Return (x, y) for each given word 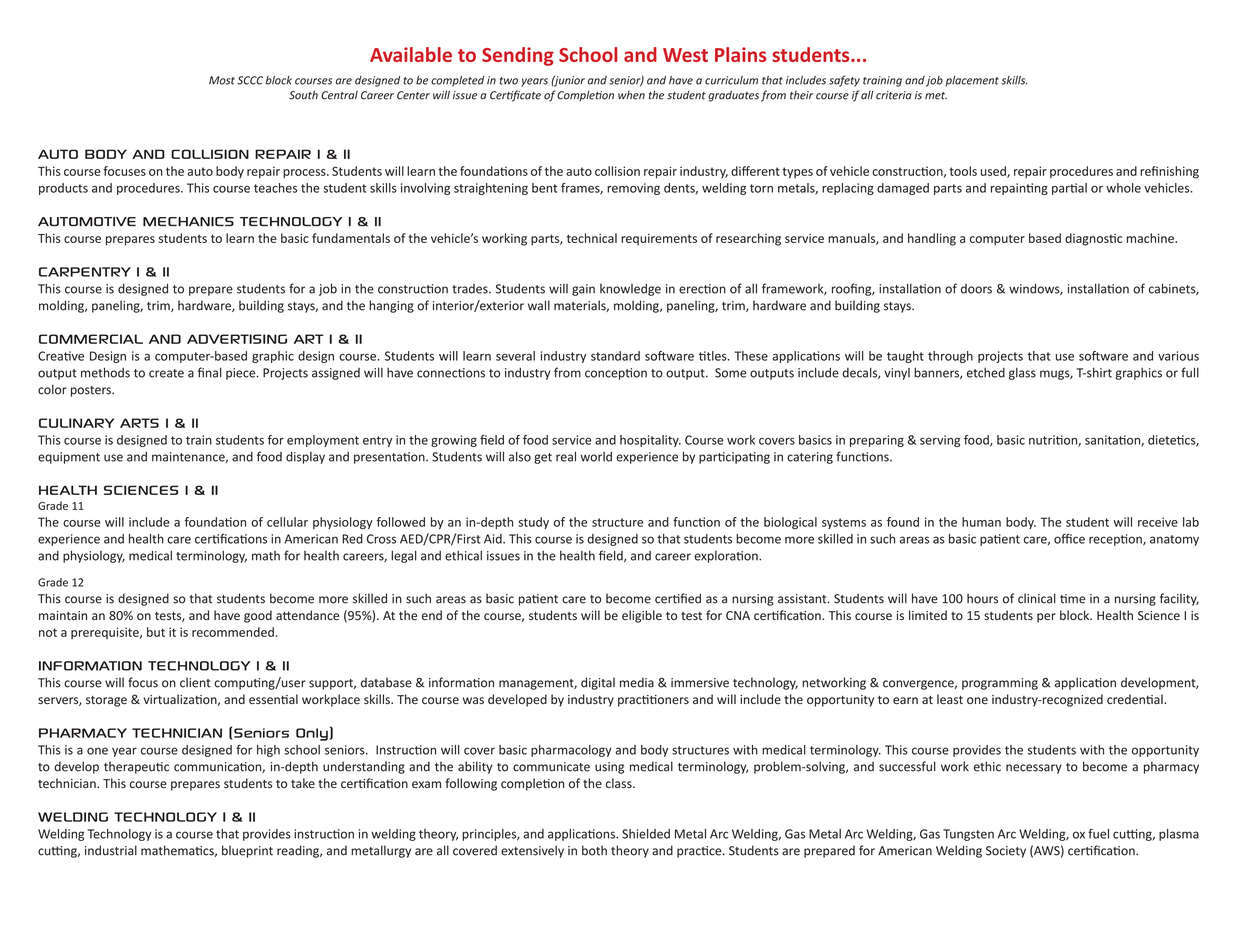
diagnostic (1093, 239)
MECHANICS (188, 222)
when (631, 95)
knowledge (630, 290)
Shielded (646, 834)
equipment (69, 458)
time (1072, 599)
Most (222, 80)
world (596, 457)
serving (940, 441)
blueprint (247, 851)
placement (972, 81)
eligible (642, 616)
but (156, 632)
